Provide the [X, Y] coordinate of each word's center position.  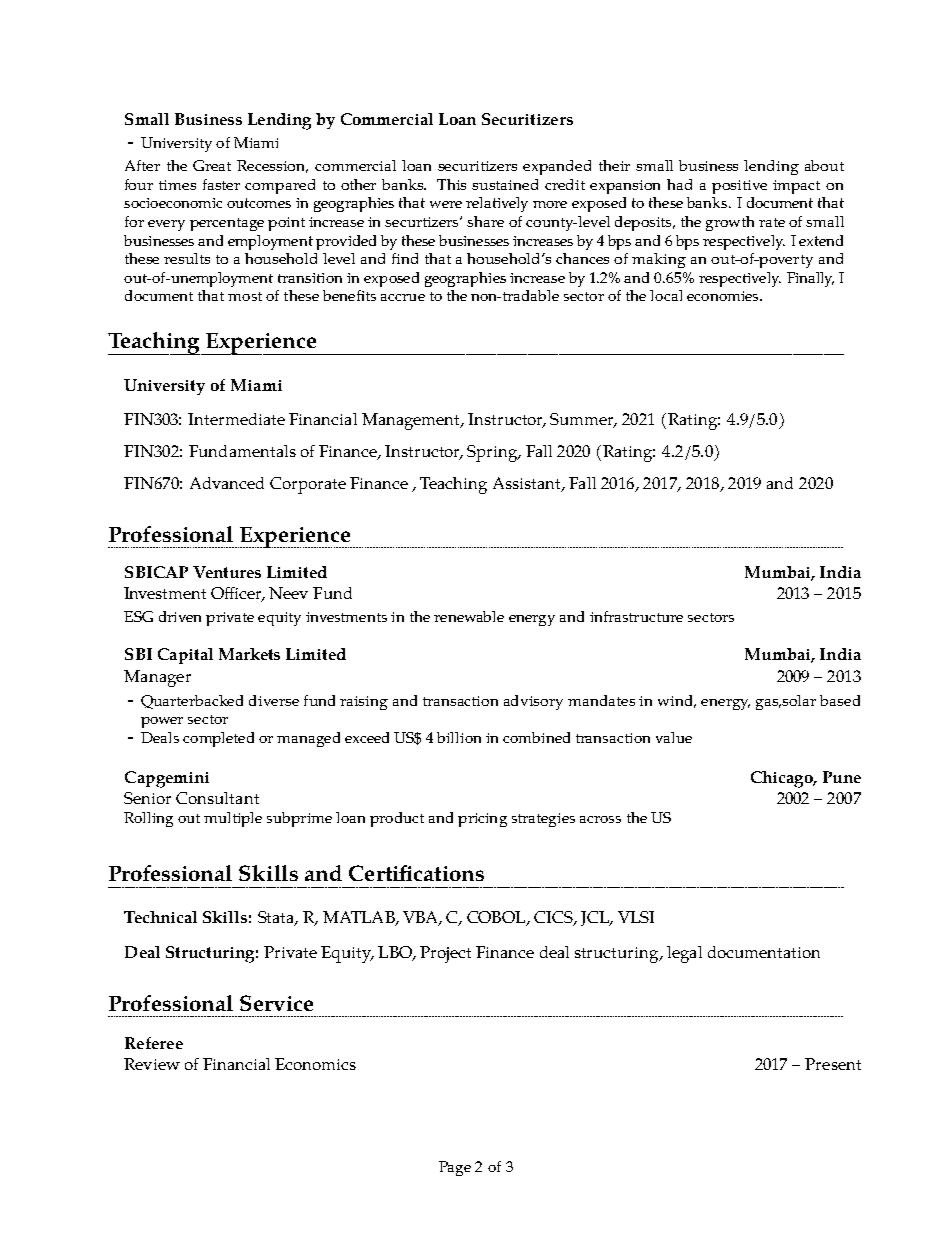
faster [221, 184]
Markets [249, 654]
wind [677, 701]
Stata [277, 918]
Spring [493, 453]
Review [152, 1064]
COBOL [497, 918]
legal [684, 954]
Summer [583, 420]
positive [739, 187]
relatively [497, 204]
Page [455, 1168]
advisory [533, 702]
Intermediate [236, 419]
